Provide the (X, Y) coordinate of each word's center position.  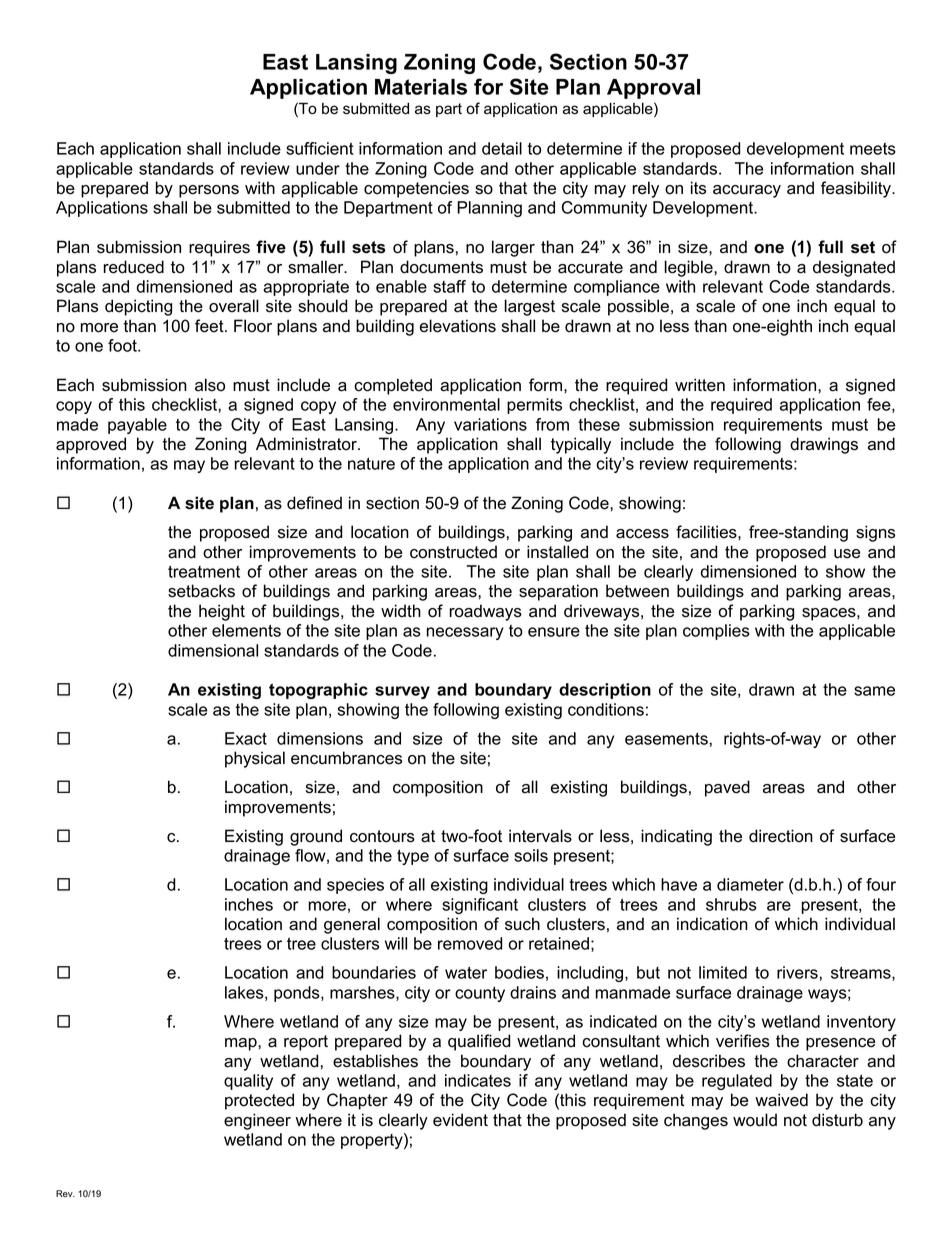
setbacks (201, 591)
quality (248, 1082)
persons (209, 191)
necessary (465, 633)
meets (873, 149)
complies (716, 632)
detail (502, 148)
